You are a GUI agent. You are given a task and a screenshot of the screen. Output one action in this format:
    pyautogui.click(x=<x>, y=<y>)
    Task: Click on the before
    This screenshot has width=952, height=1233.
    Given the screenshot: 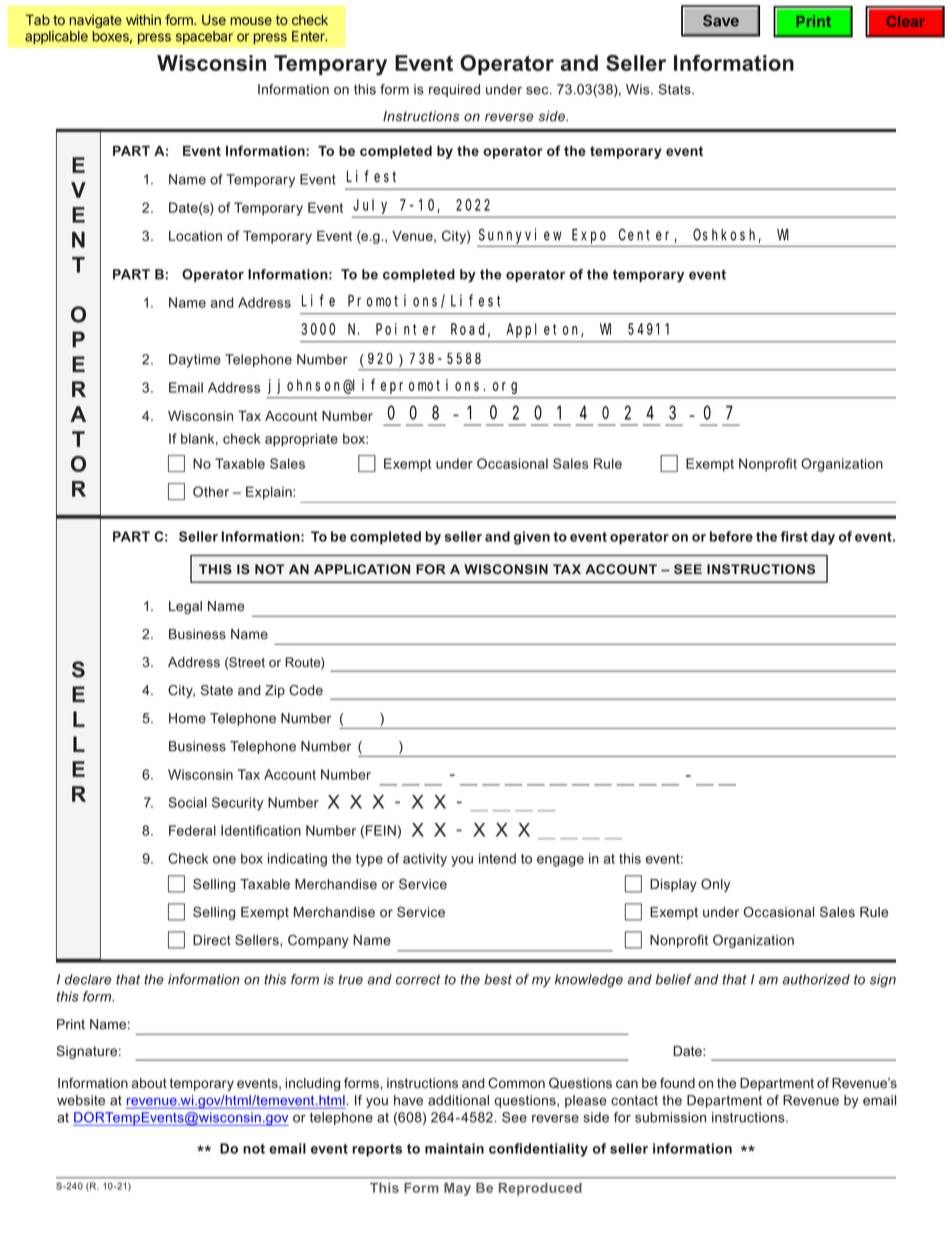 What is the action you would take?
    pyautogui.click(x=731, y=536)
